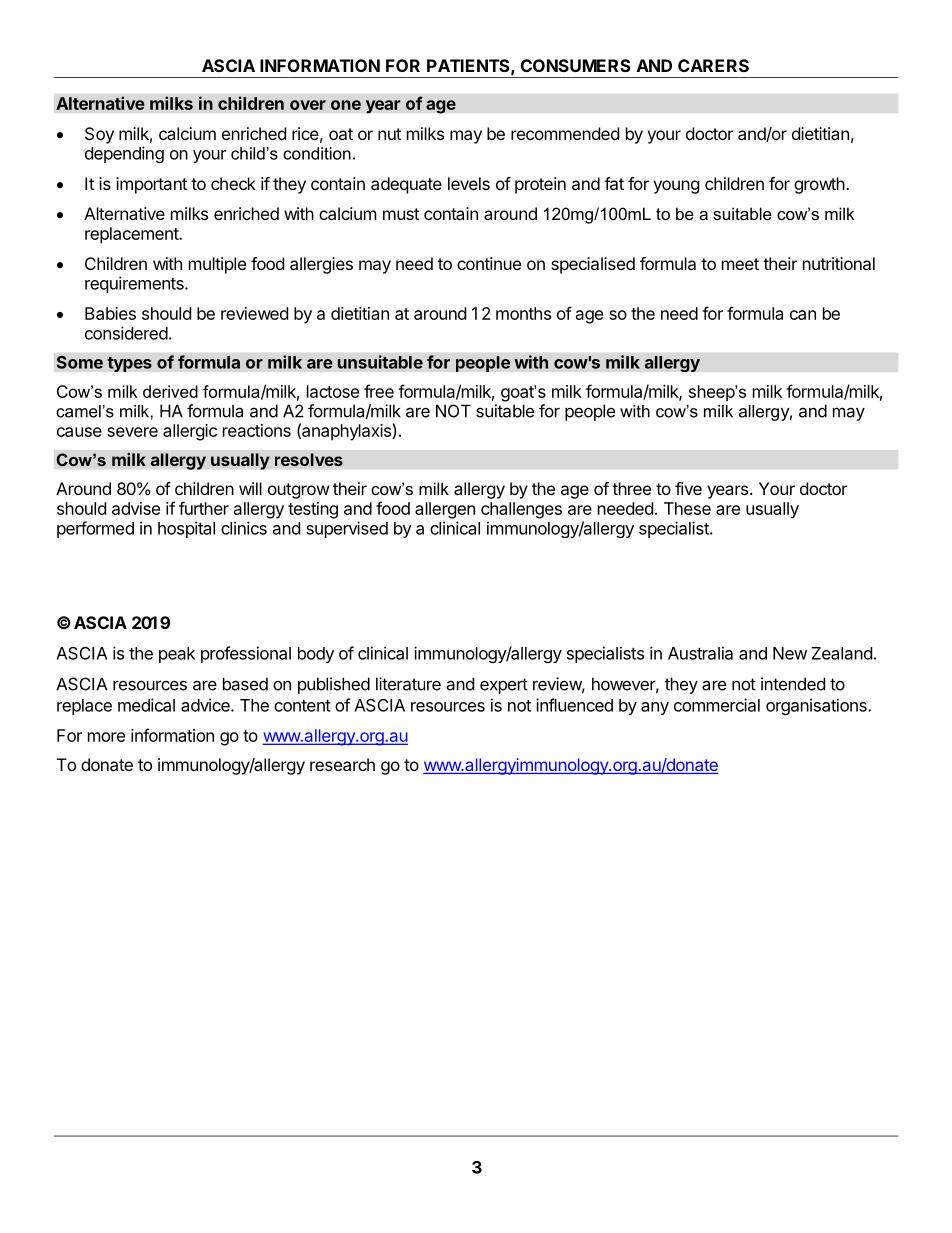 This screenshot has height=1233, width=952. What do you see at coordinates (177, 655) in the screenshot?
I see `peak` at bounding box center [177, 655].
